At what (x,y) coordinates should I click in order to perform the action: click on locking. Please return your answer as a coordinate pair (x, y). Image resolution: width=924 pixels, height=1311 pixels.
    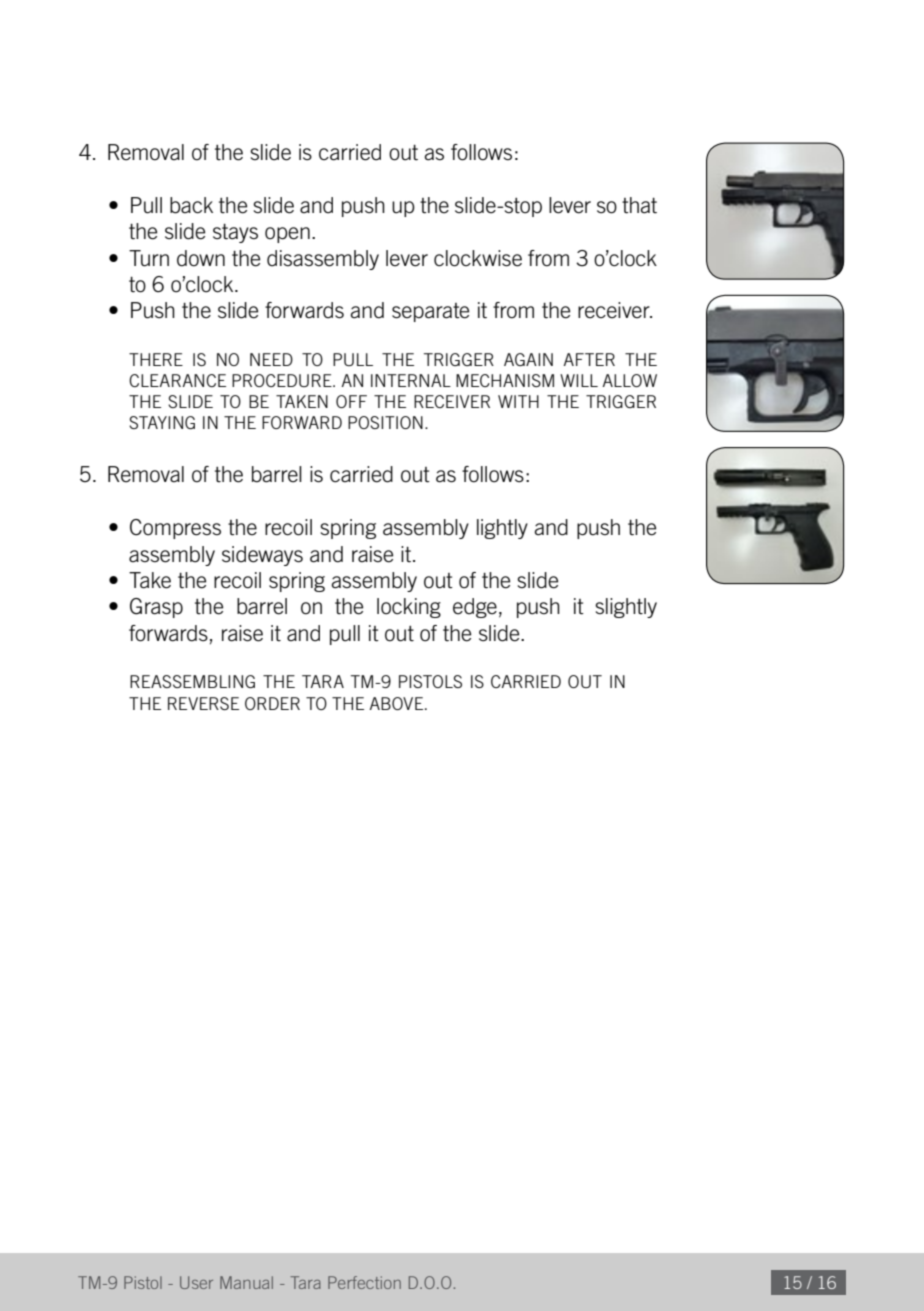
    Looking at the image, I should click on (409, 608).
